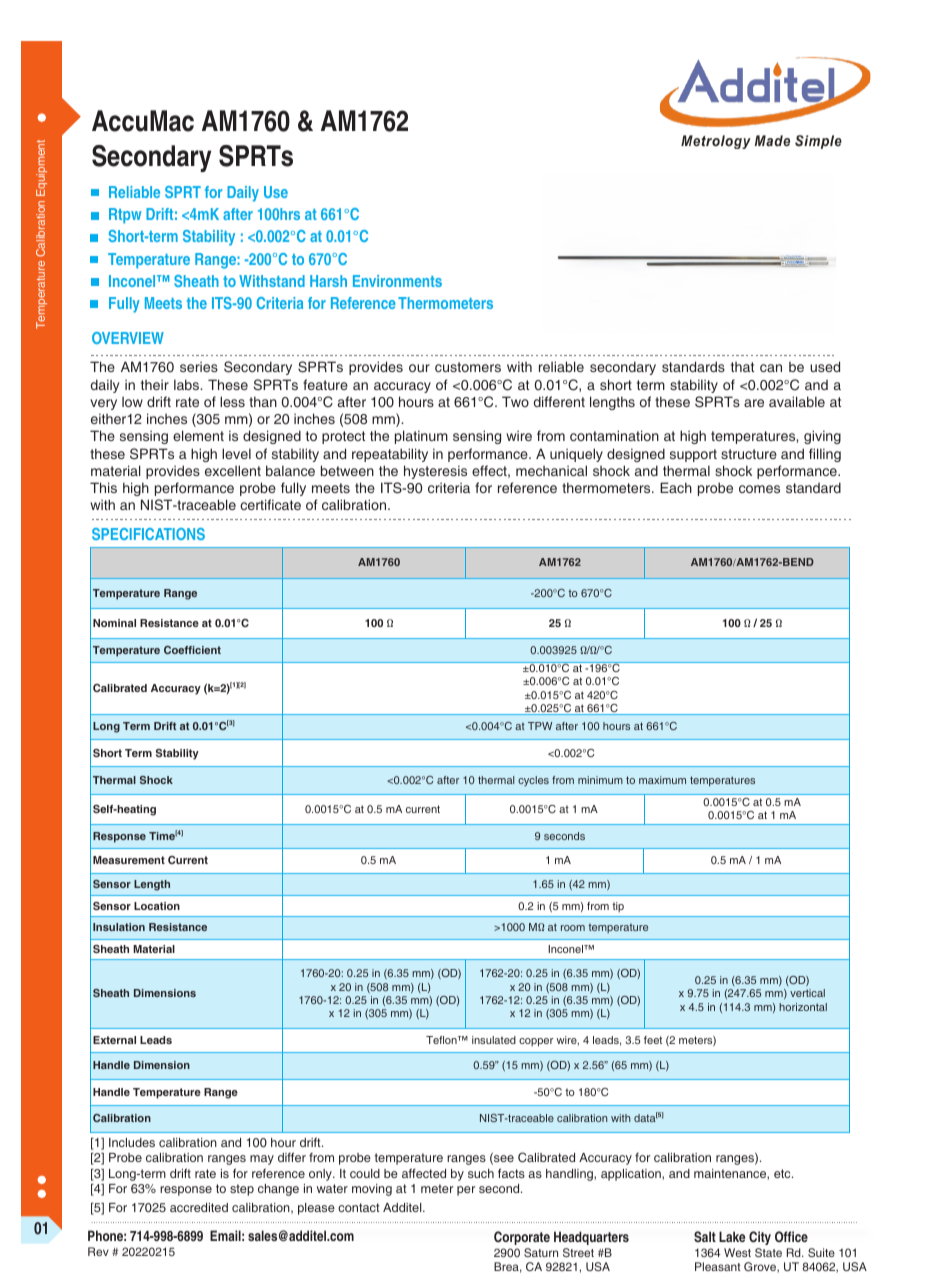 Image resolution: width=949 pixels, height=1288 pixels. I want to click on Lake, so click(732, 1236).
